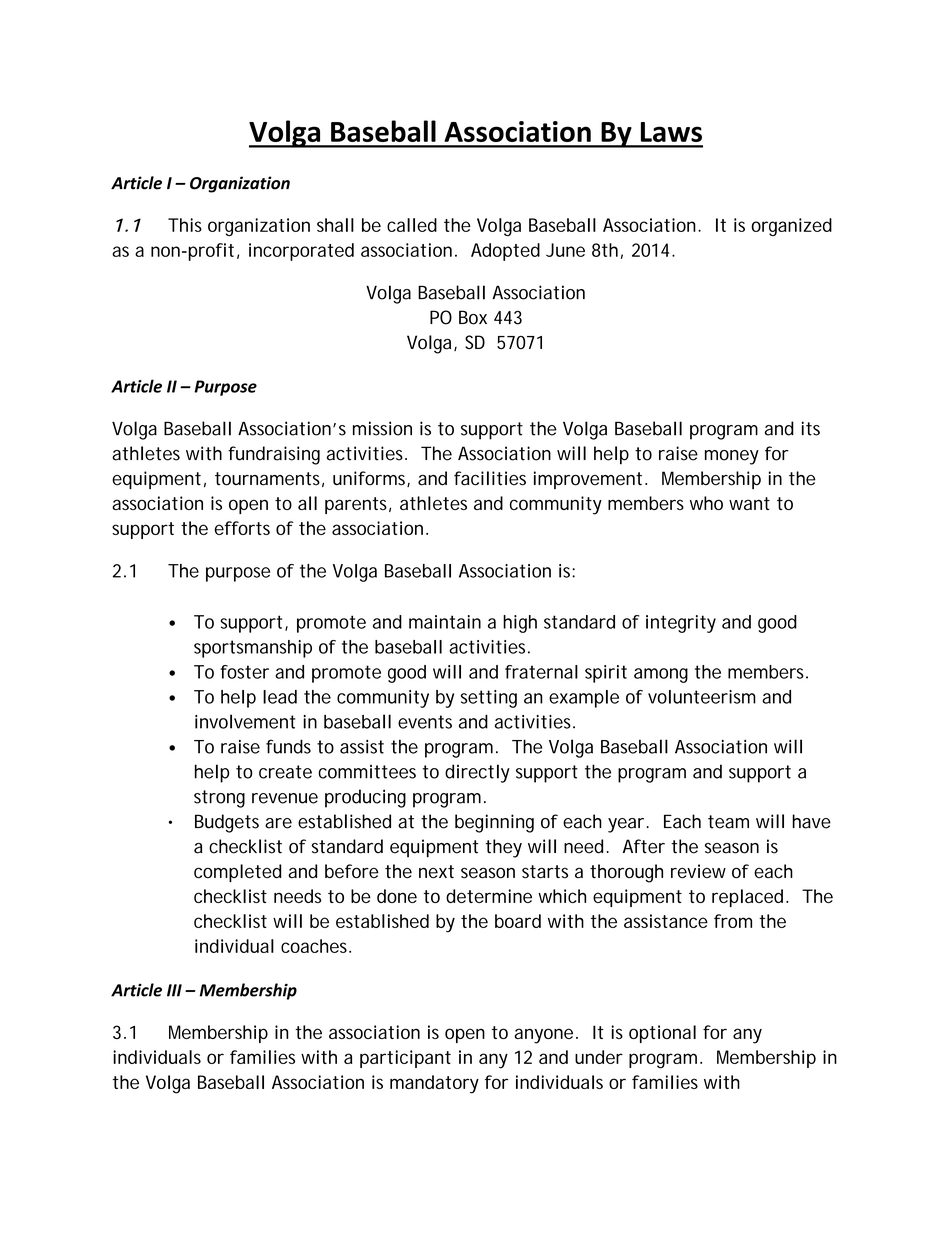 This screenshot has height=1233, width=952. I want to click on This, so click(185, 225).
